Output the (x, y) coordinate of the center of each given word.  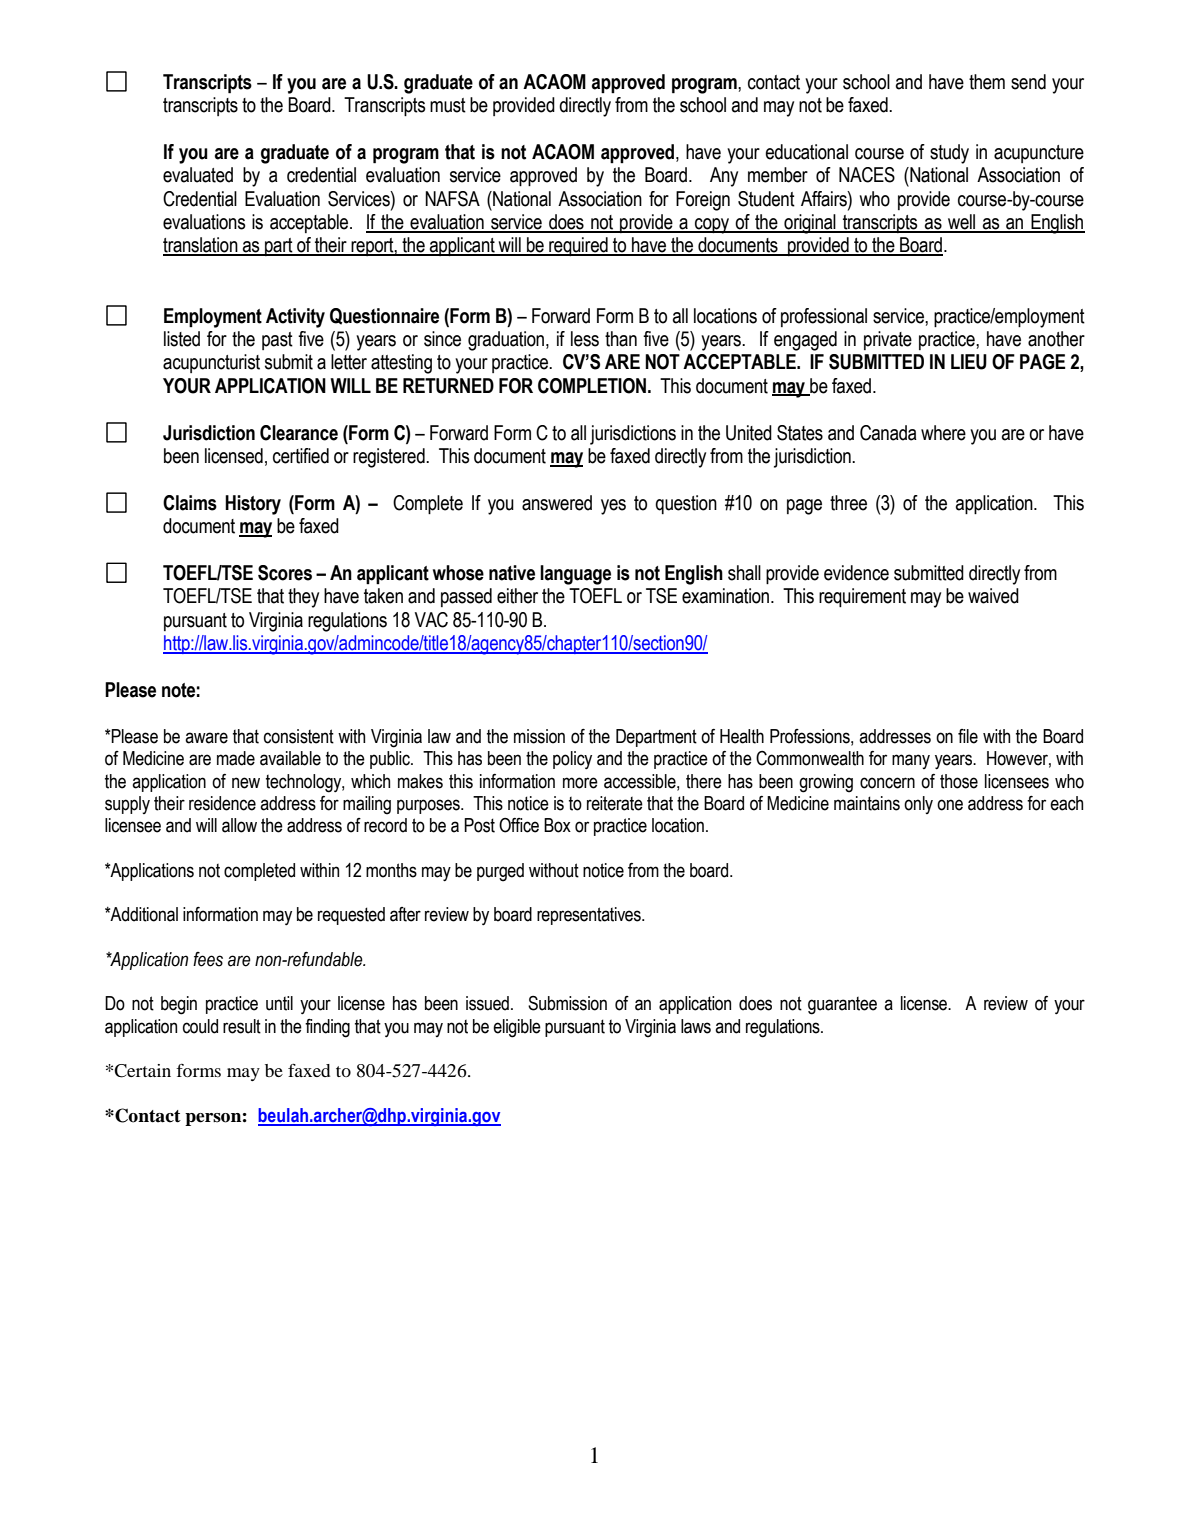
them (987, 82)
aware (206, 738)
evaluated (198, 175)
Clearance (299, 433)
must (448, 105)
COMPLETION (592, 386)
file (968, 736)
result (242, 1026)
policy (572, 760)
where (943, 433)
